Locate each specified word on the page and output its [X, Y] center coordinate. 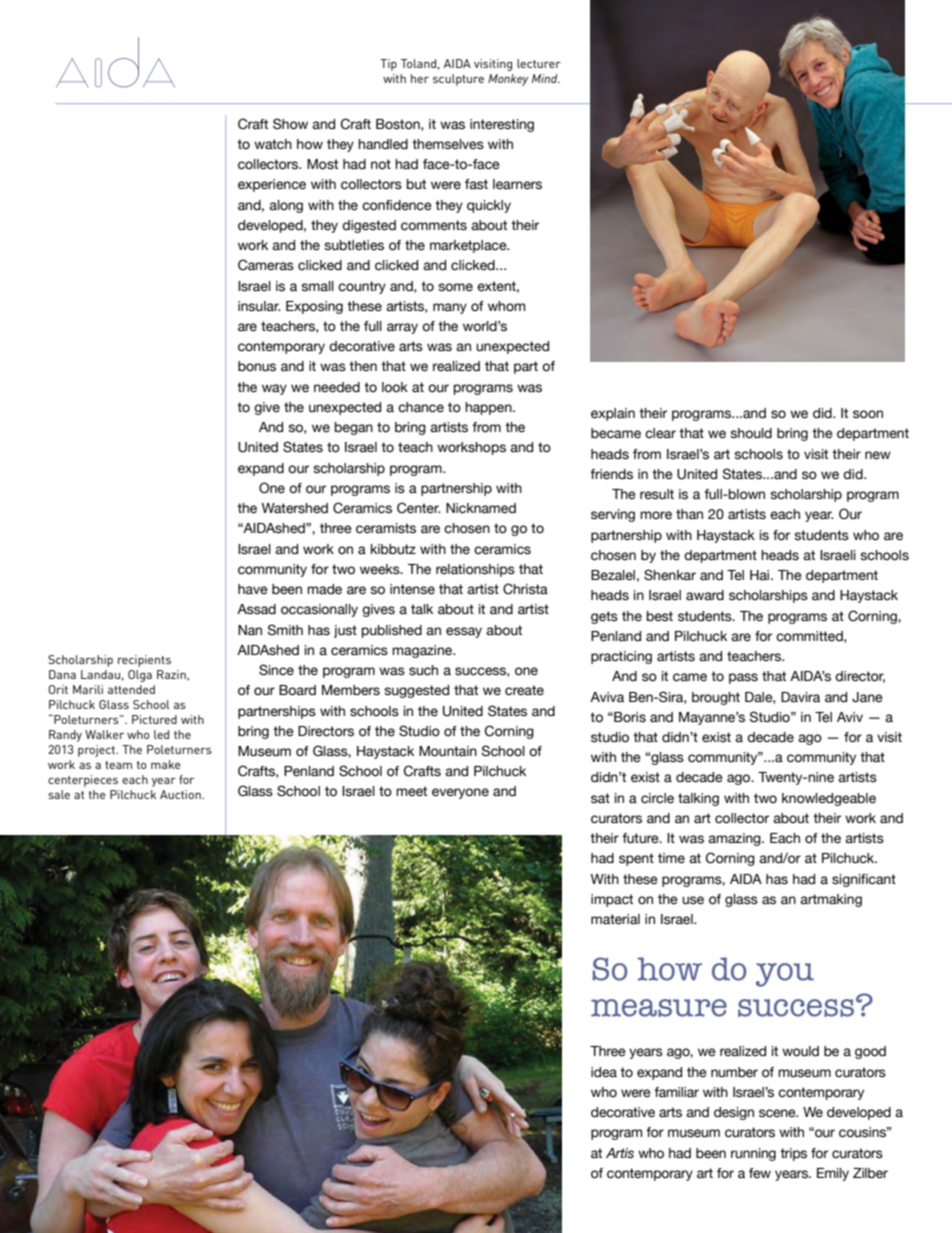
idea [604, 1072]
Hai [761, 575]
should [751, 433]
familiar [676, 1092]
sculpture [458, 80]
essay [464, 632]
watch [273, 144]
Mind [546, 78]
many [450, 308]
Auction [181, 794]
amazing [735, 839]
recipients [144, 661]
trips [793, 1154]
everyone [460, 793]
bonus [257, 366]
